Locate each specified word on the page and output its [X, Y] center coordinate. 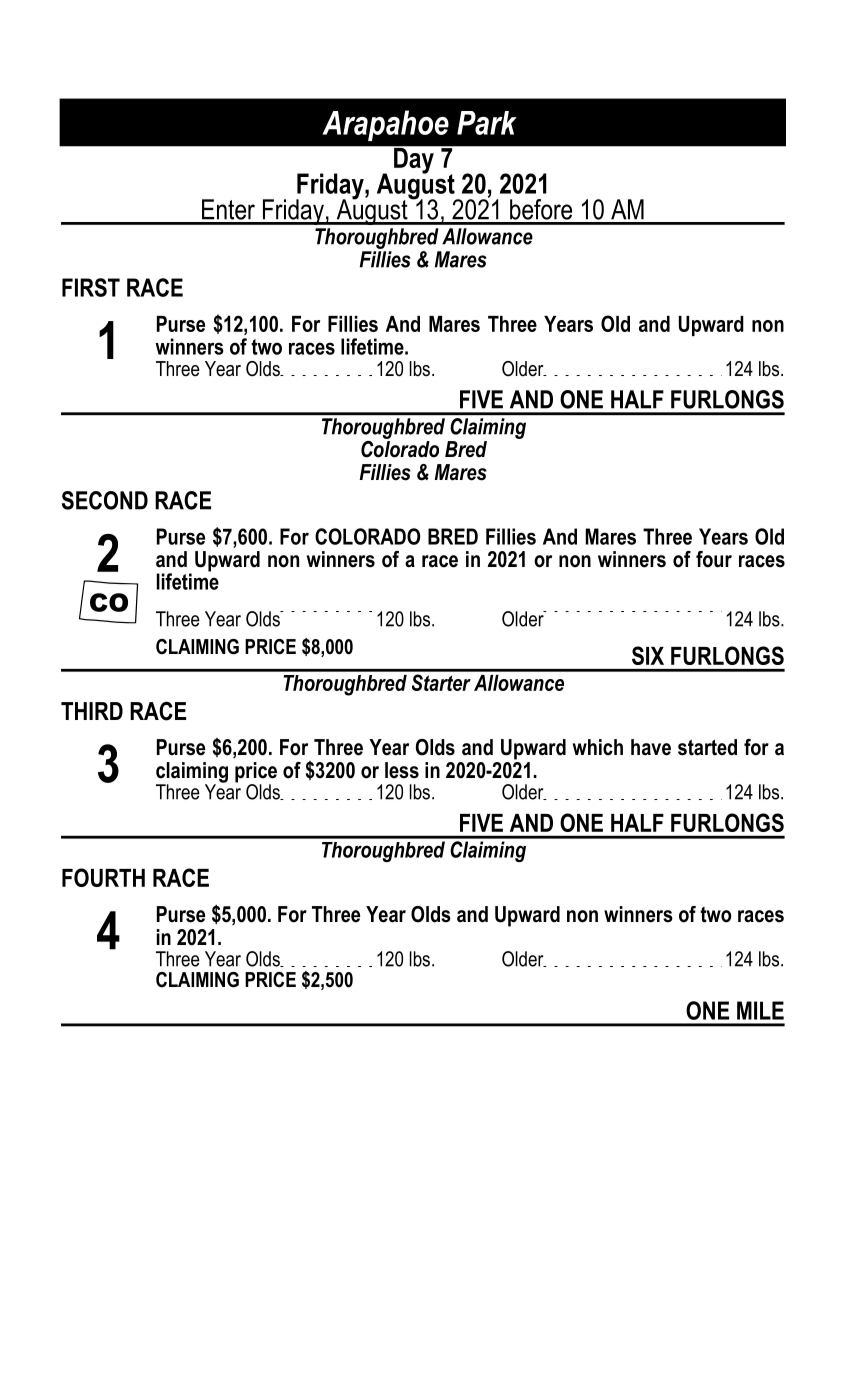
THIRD [92, 711]
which [598, 747]
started [707, 747]
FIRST [91, 287]
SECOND [105, 500]
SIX [648, 655]
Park [487, 123]
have [651, 747]
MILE [760, 1010]
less [402, 770]
